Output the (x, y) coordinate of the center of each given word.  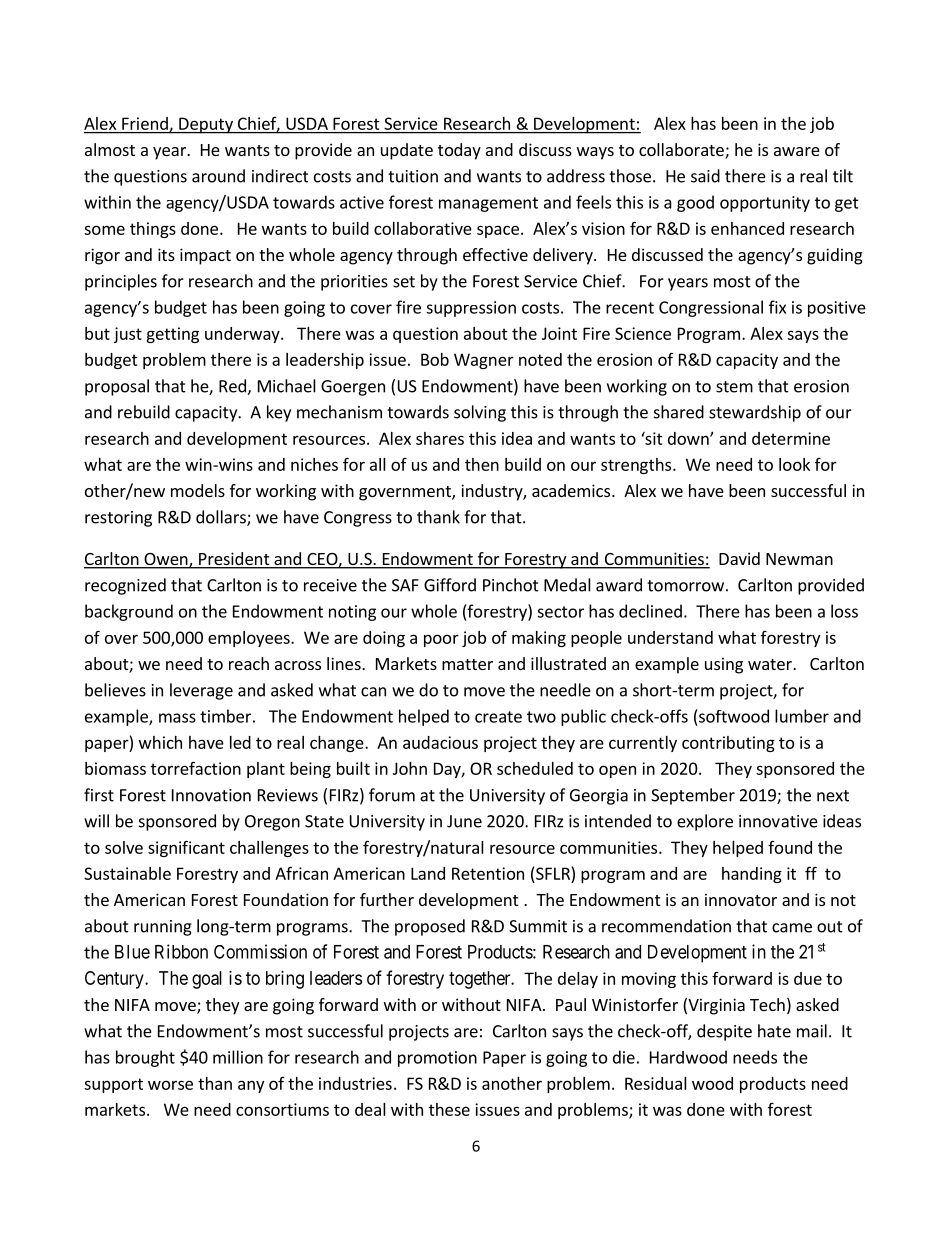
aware (797, 151)
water (771, 664)
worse (170, 1085)
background (129, 612)
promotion (437, 1059)
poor (441, 640)
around (218, 176)
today (459, 151)
